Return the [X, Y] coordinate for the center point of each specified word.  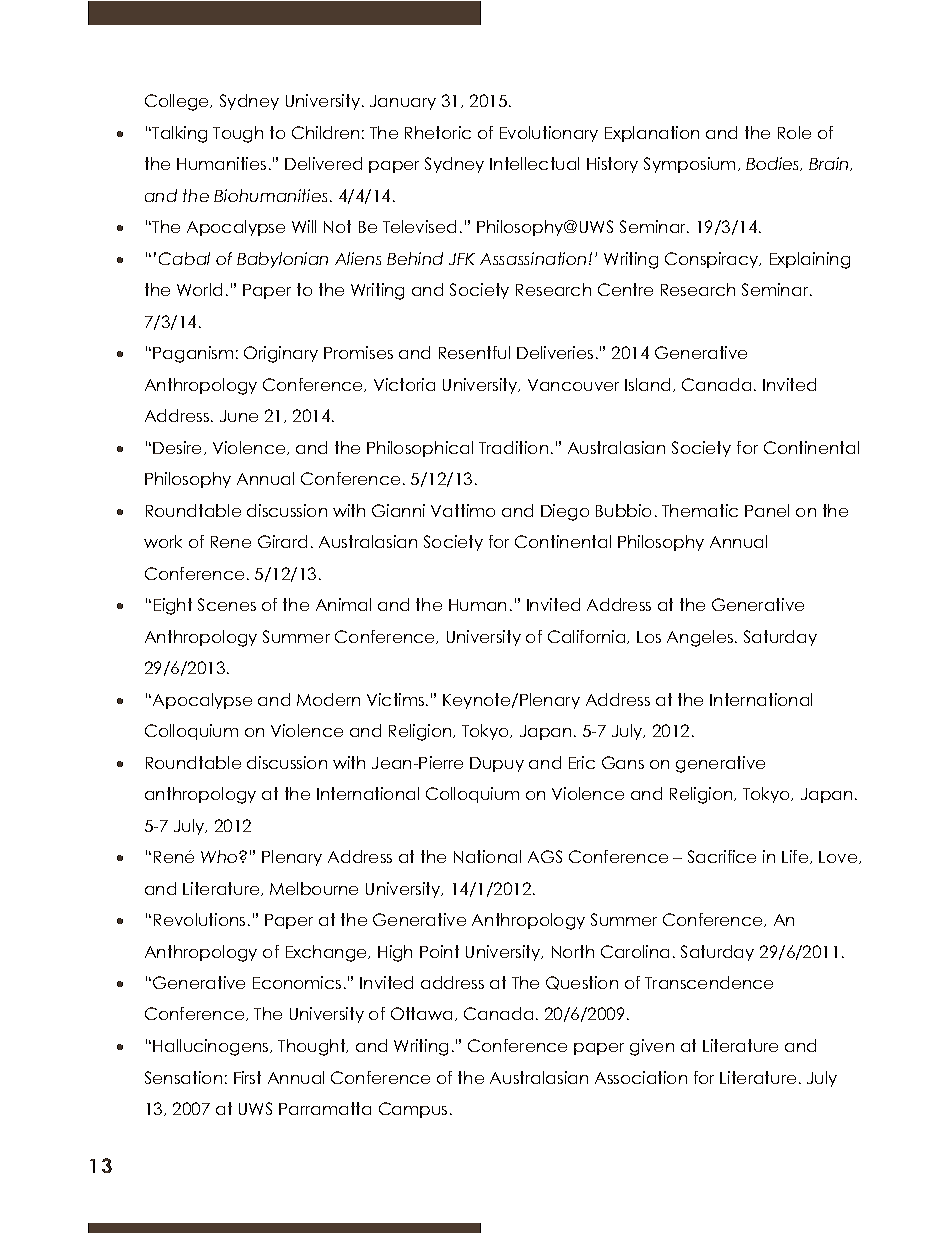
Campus [413, 1110]
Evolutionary [549, 134]
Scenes [227, 604]
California [588, 637]
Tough [238, 134]
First [247, 1077]
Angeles [701, 638]
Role [794, 132]
